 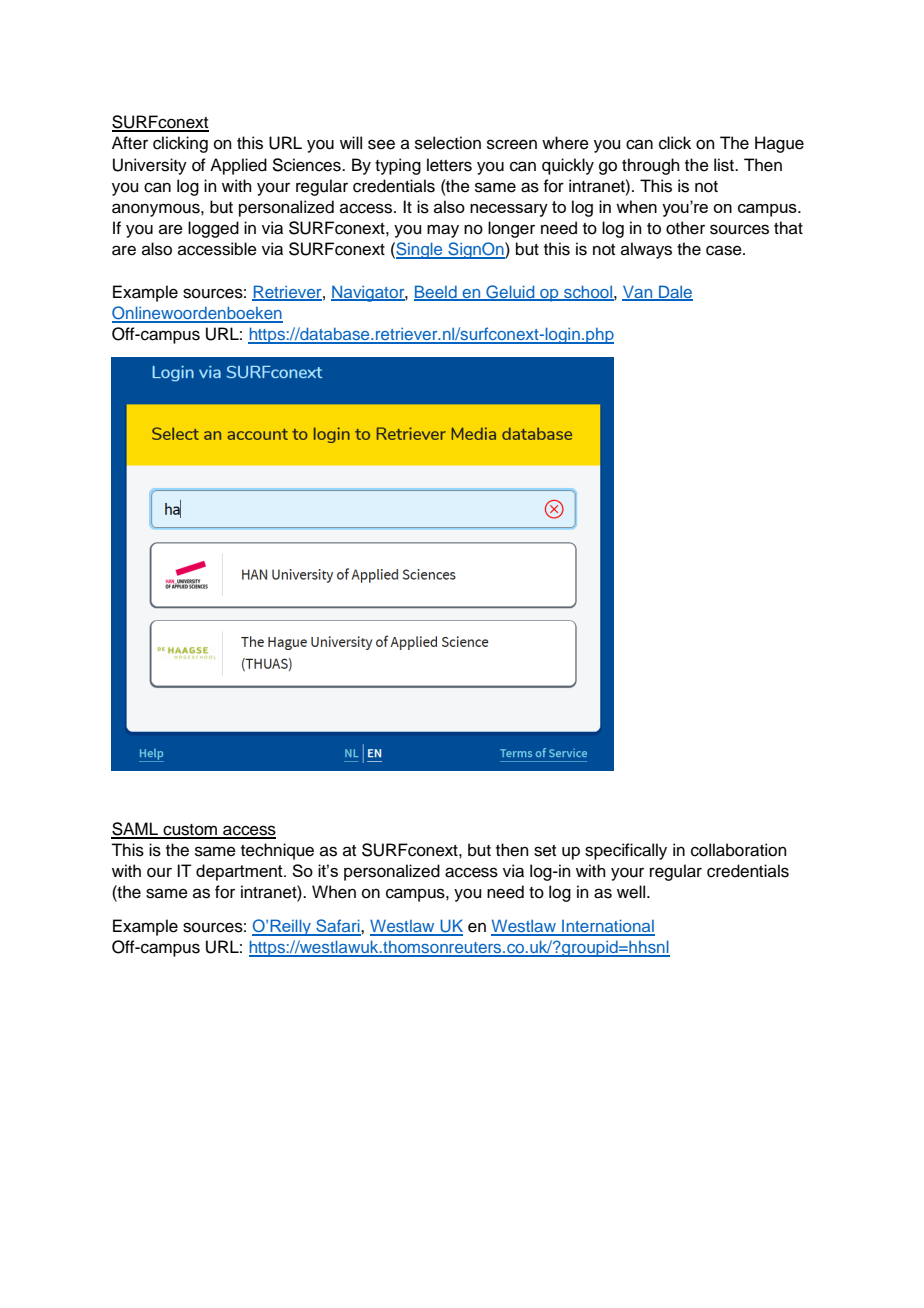 I want to click on custom, so click(x=190, y=831).
